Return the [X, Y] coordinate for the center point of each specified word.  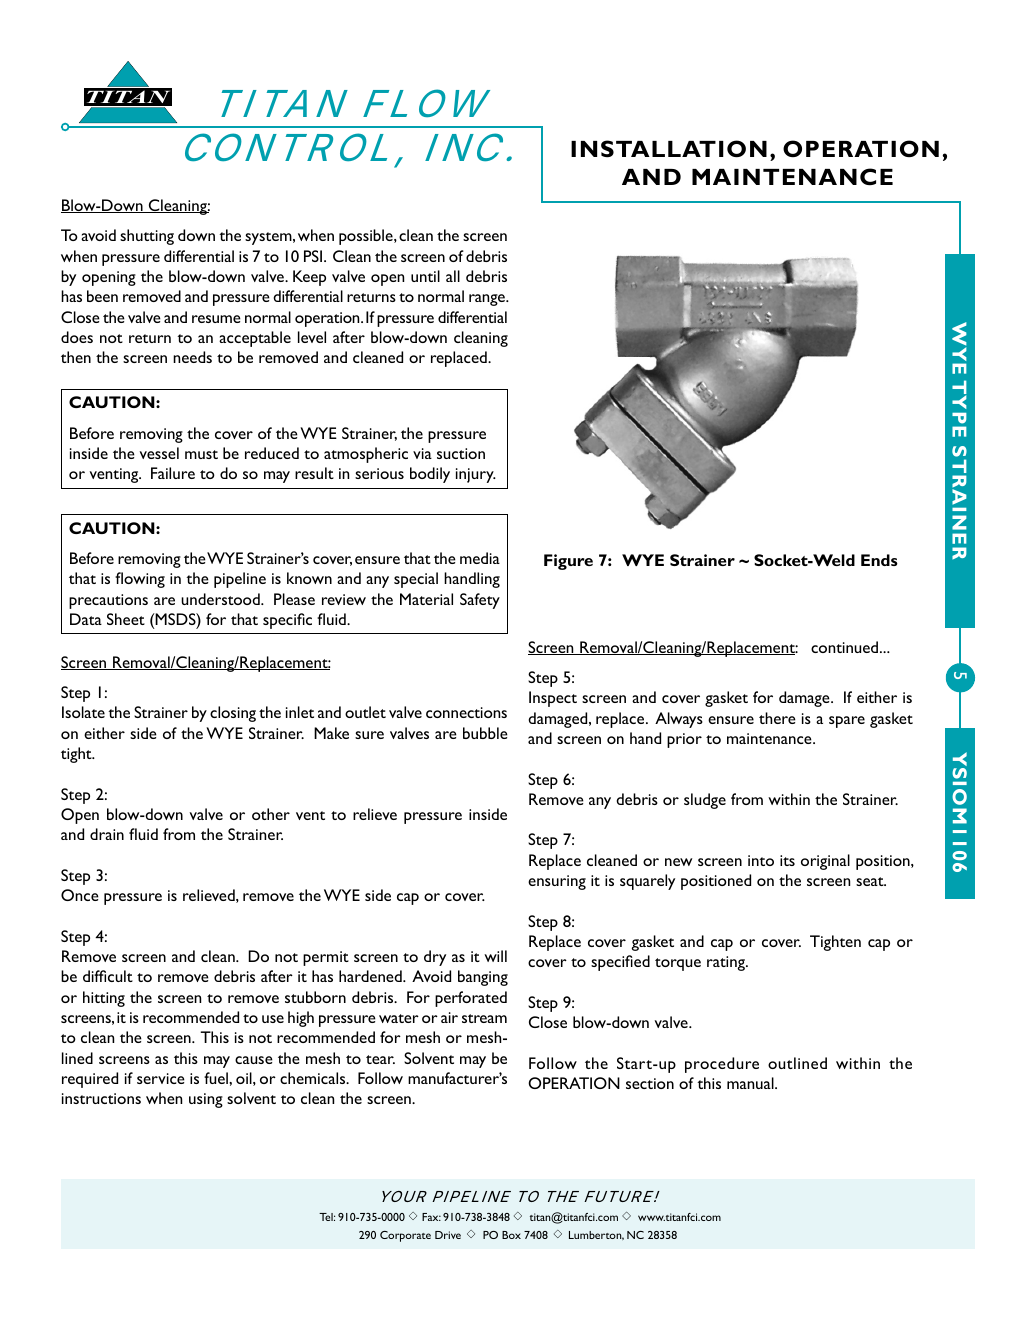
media [480, 558]
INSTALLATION [669, 149]
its [787, 860]
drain [107, 834]
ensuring [557, 882]
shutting [147, 237]
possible [367, 237]
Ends [879, 560]
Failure [173, 473]
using [206, 1100]
